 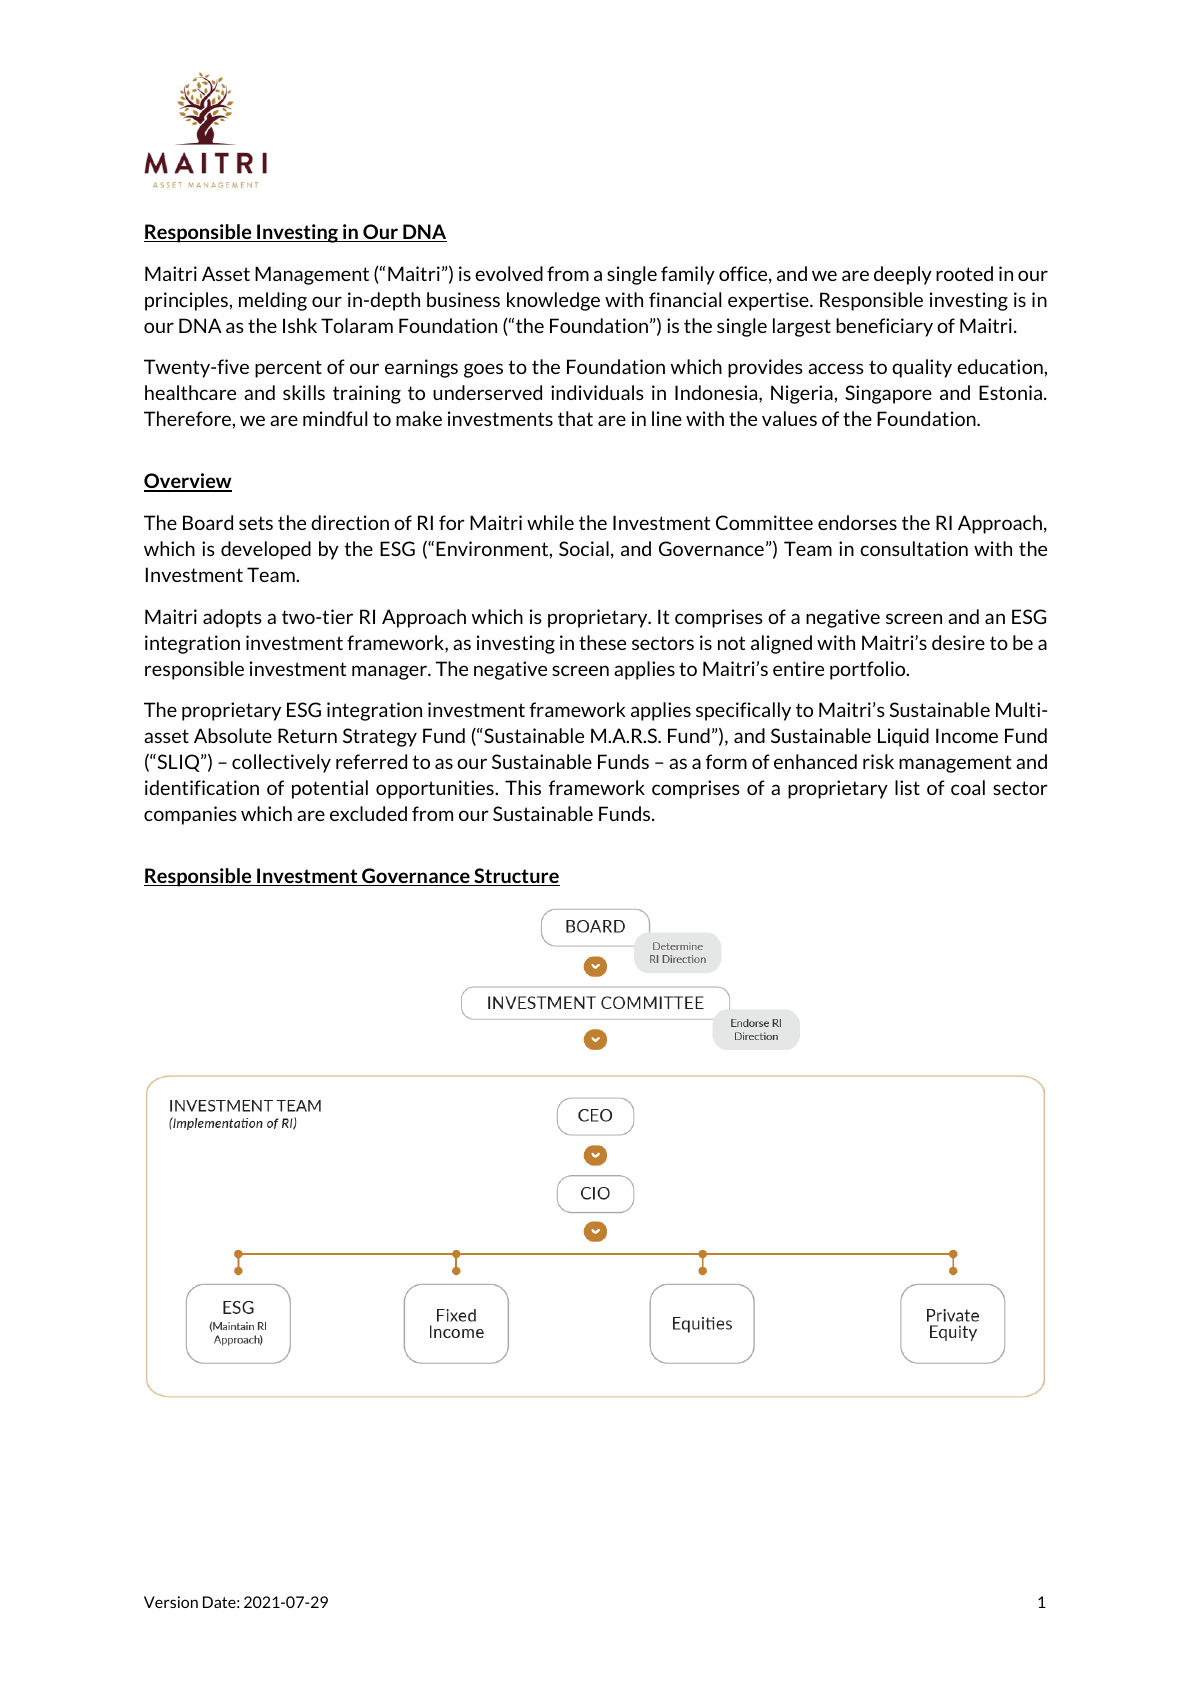 What do you see at coordinates (907, 787) in the document?
I see `list` at bounding box center [907, 787].
